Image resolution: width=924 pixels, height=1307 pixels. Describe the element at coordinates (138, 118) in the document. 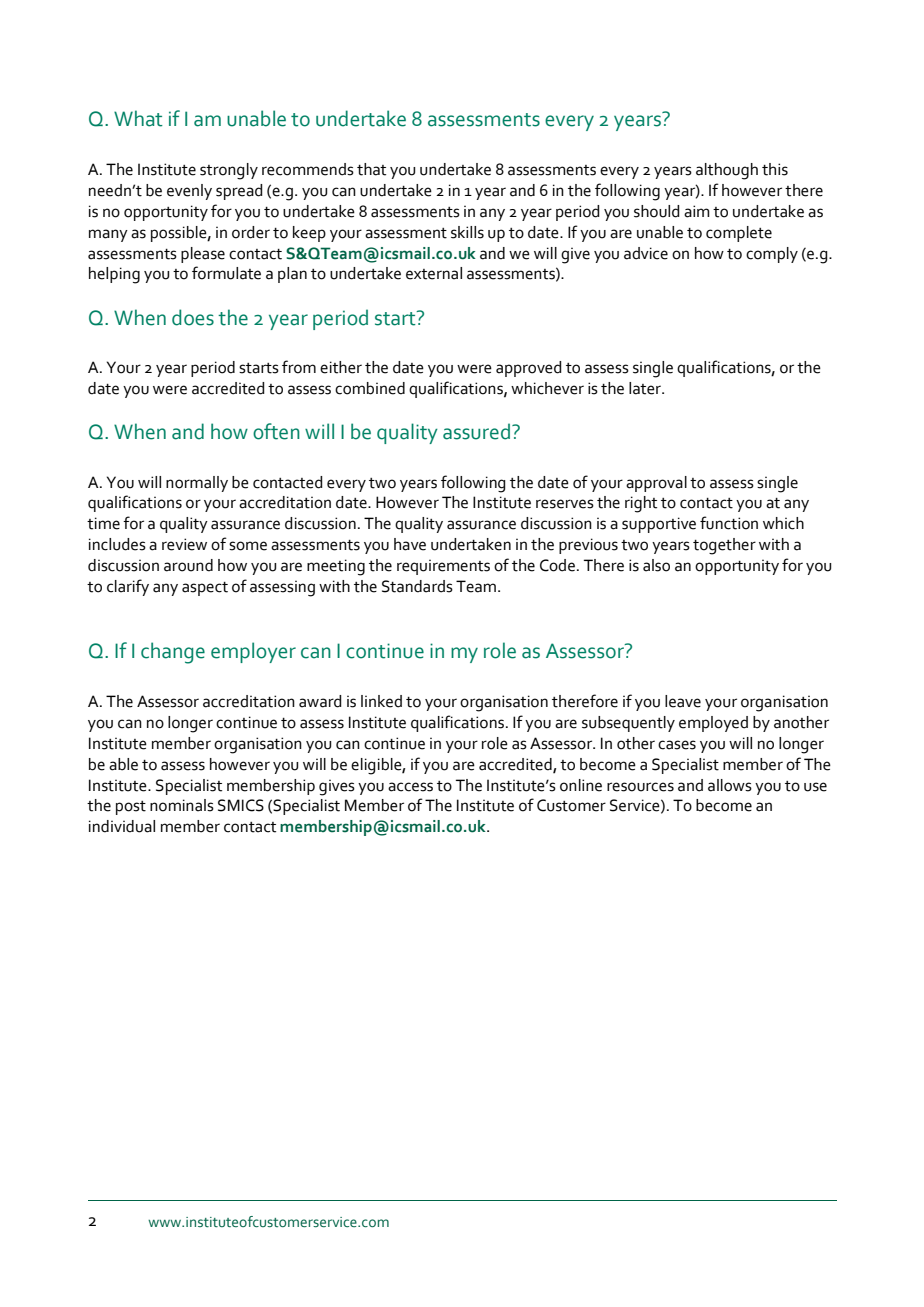

I see `What` at that location.
